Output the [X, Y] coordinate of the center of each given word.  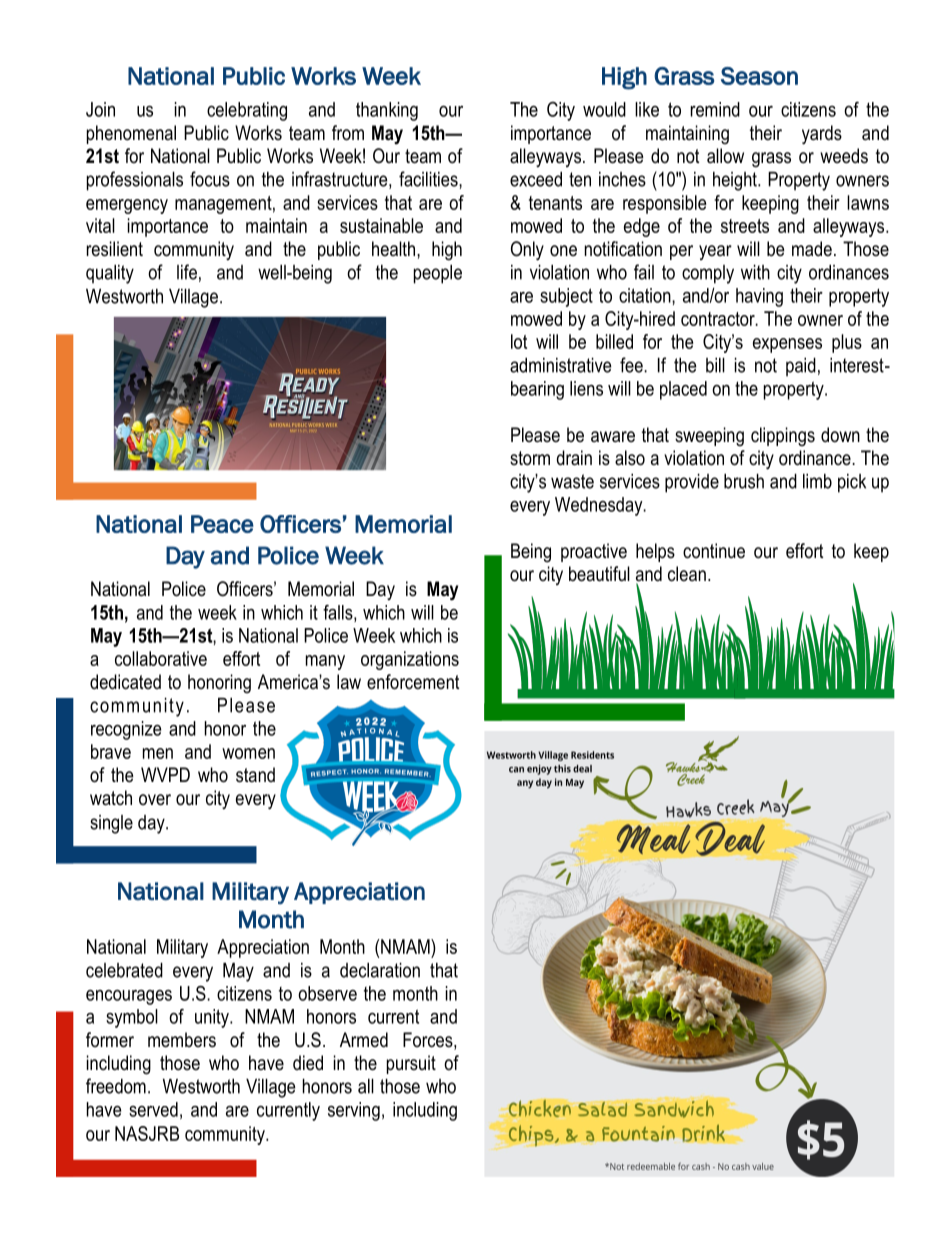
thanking [387, 111]
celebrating [247, 111]
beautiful [599, 574]
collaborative [161, 658]
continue [714, 551]
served [153, 1109]
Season [759, 76]
